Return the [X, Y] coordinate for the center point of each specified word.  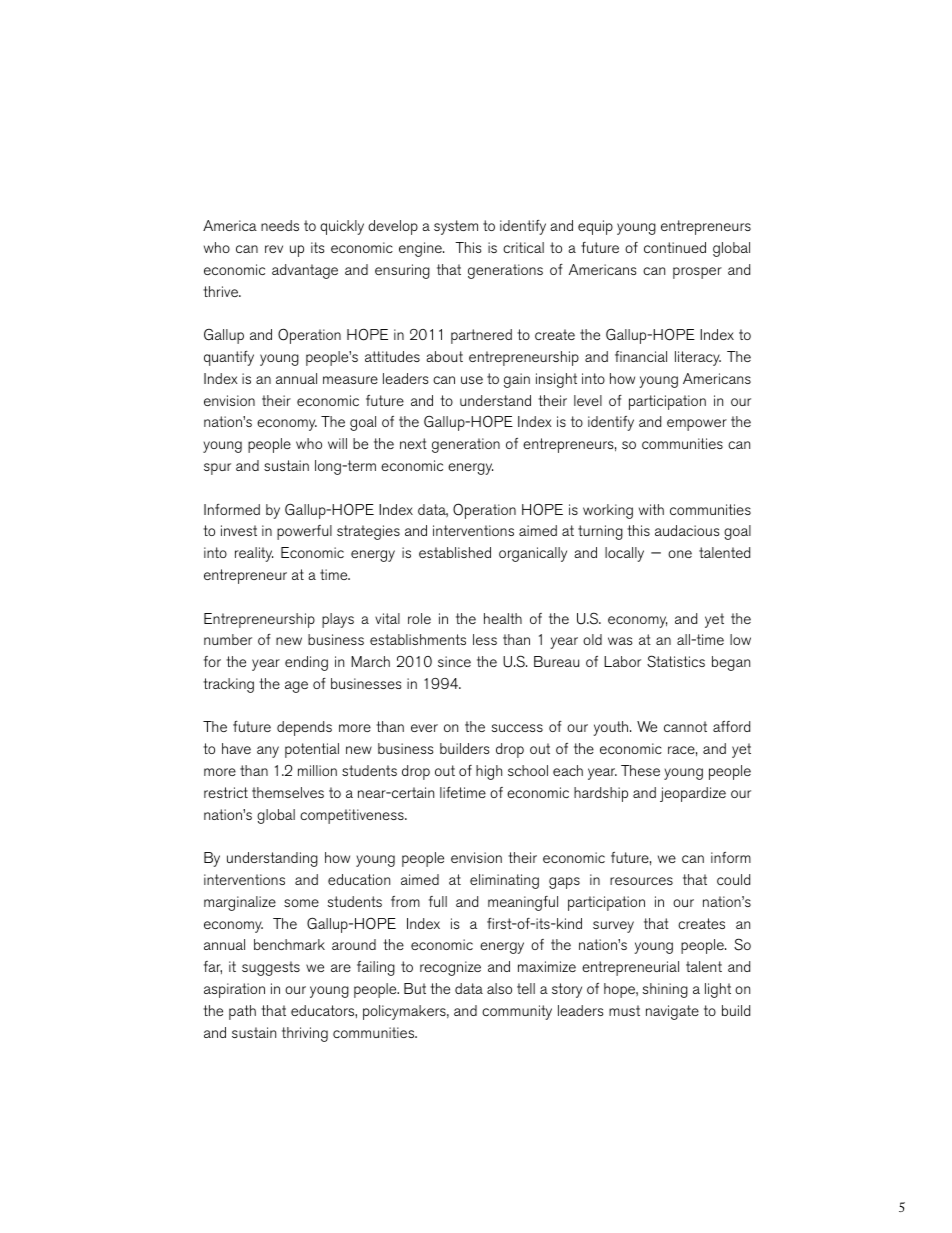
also [499, 988]
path [242, 1012]
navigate [672, 1012]
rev [274, 249]
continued [675, 247]
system [456, 227]
